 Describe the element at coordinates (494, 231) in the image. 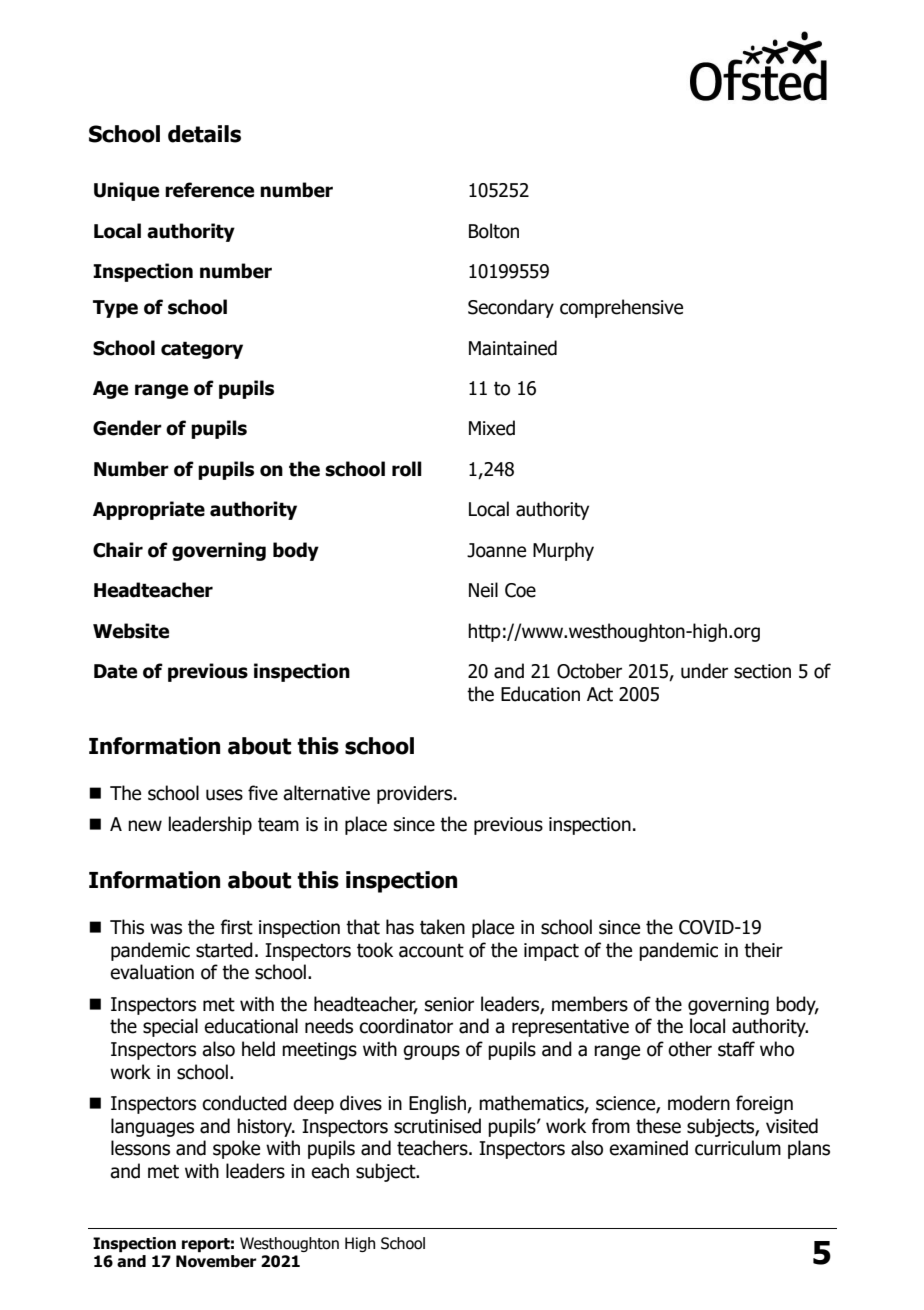

I see `Bolton` at that location.
